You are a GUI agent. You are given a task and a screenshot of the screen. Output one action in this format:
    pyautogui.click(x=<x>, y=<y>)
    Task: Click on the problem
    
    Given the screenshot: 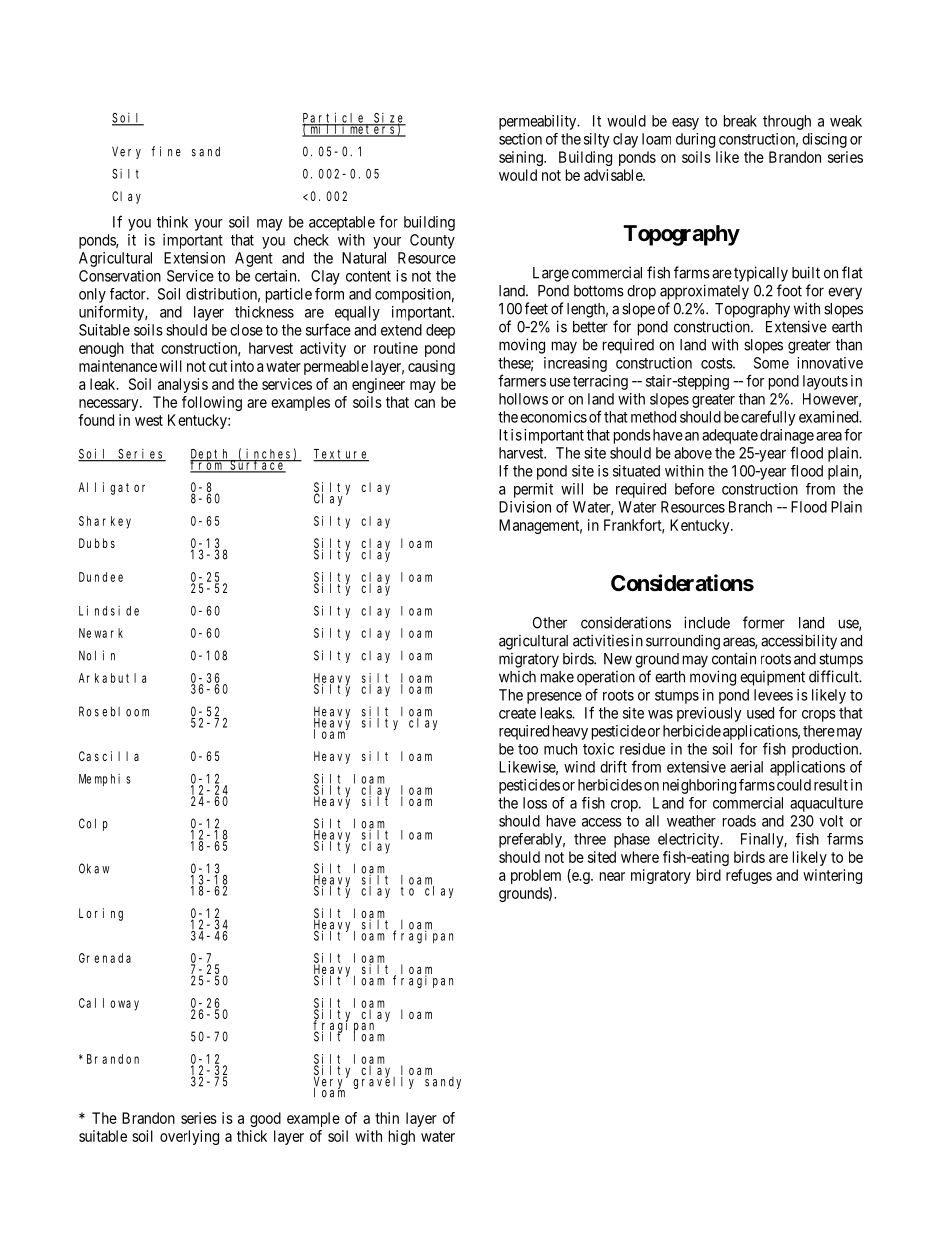 What is the action you would take?
    pyautogui.click(x=536, y=876)
